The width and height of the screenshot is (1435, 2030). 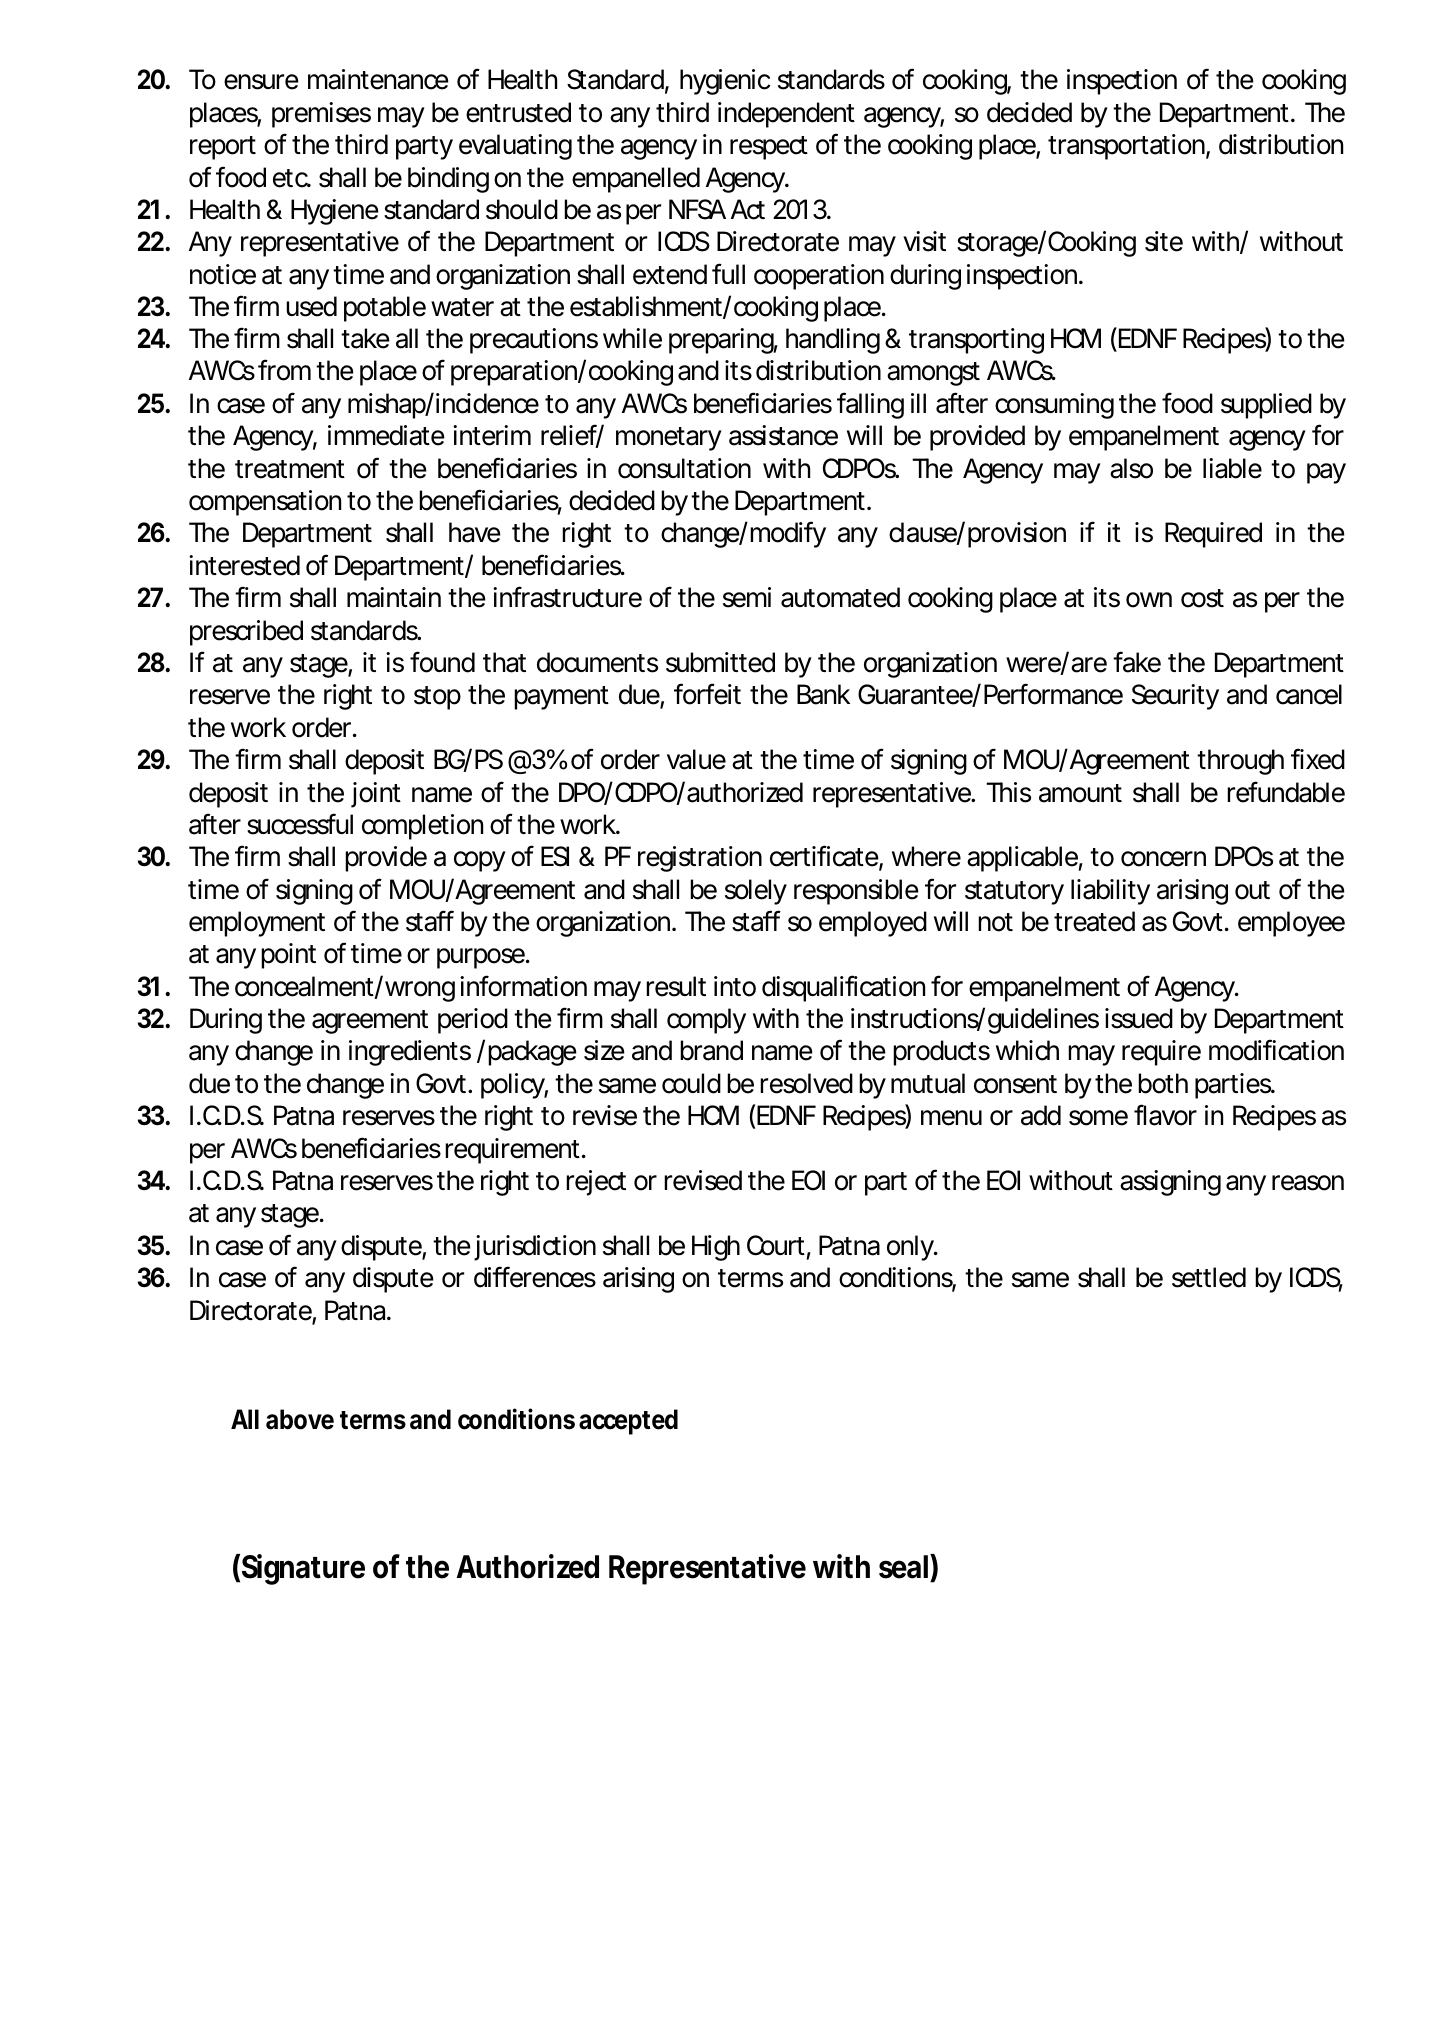 I want to click on cost, so click(x=1202, y=598).
